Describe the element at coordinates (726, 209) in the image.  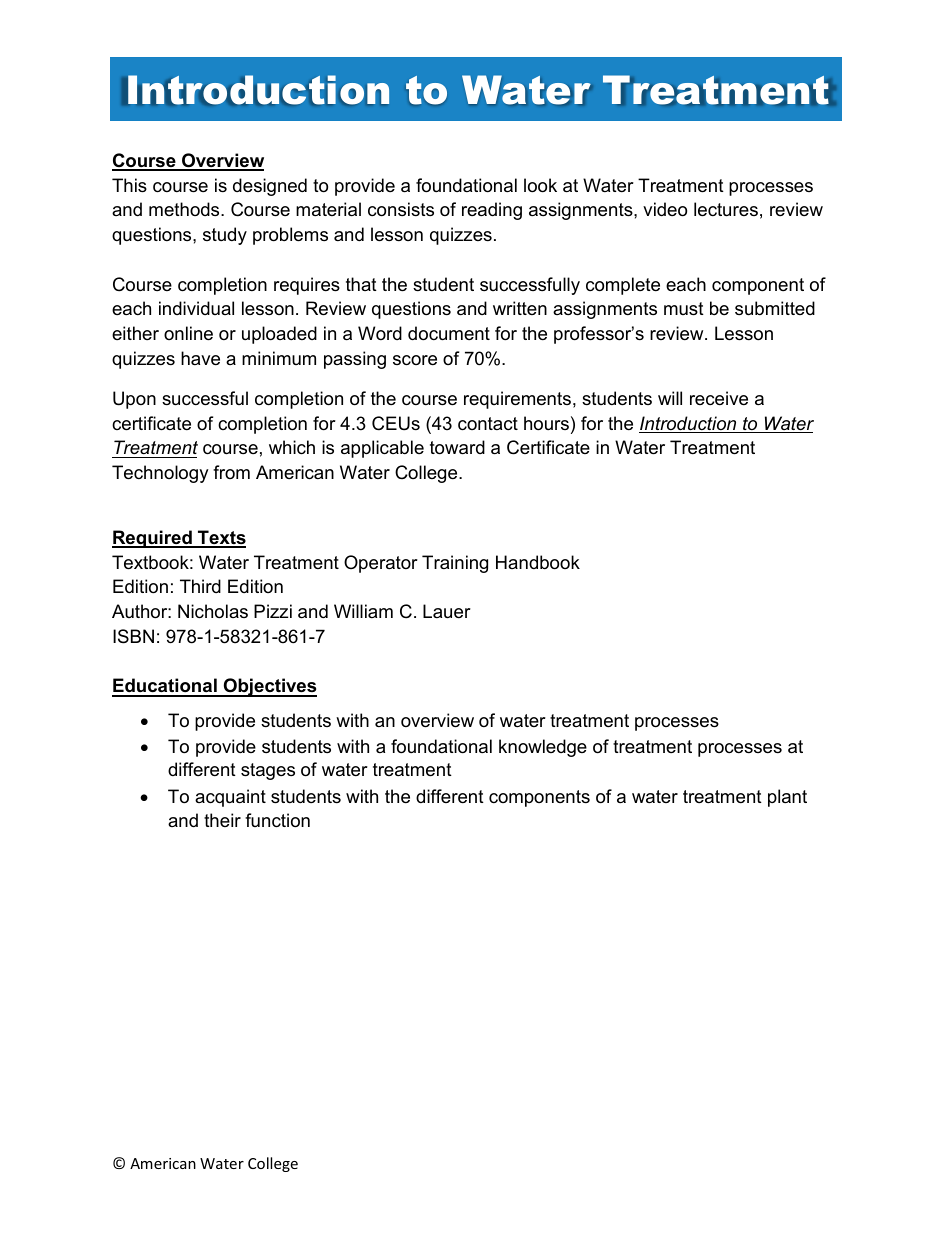
I see `lectures` at that location.
